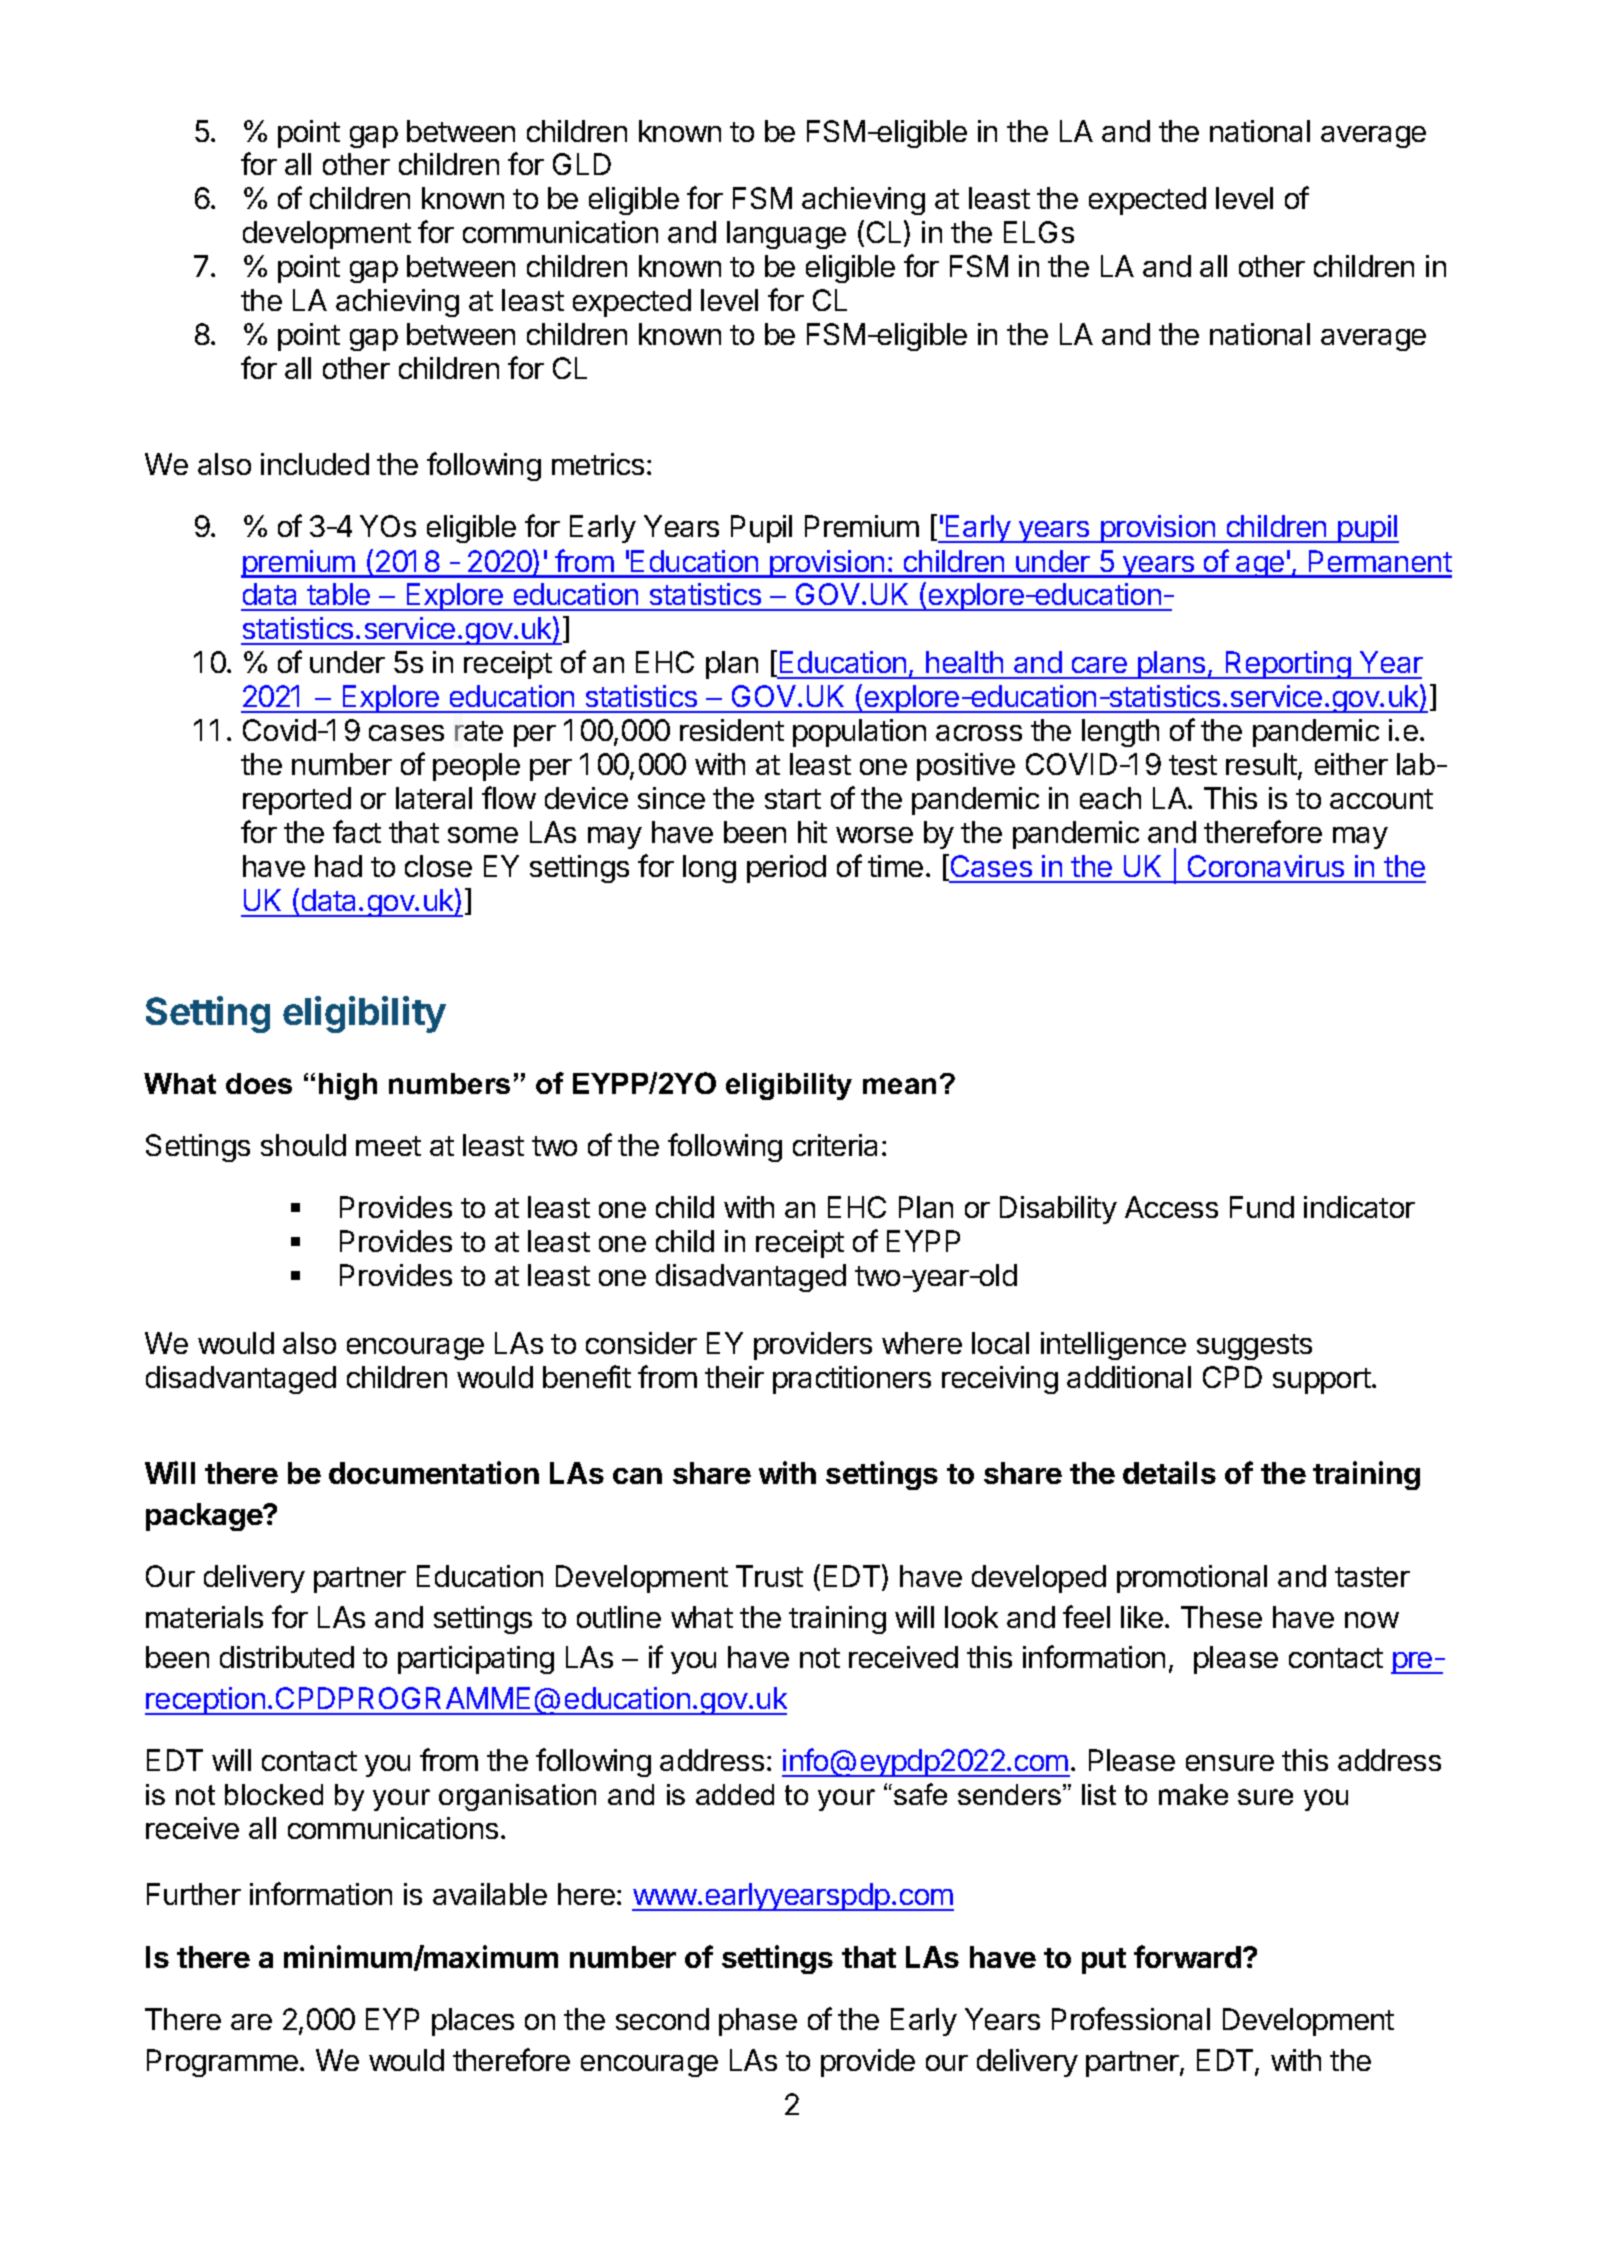  I want to click on resident, so click(732, 730).
